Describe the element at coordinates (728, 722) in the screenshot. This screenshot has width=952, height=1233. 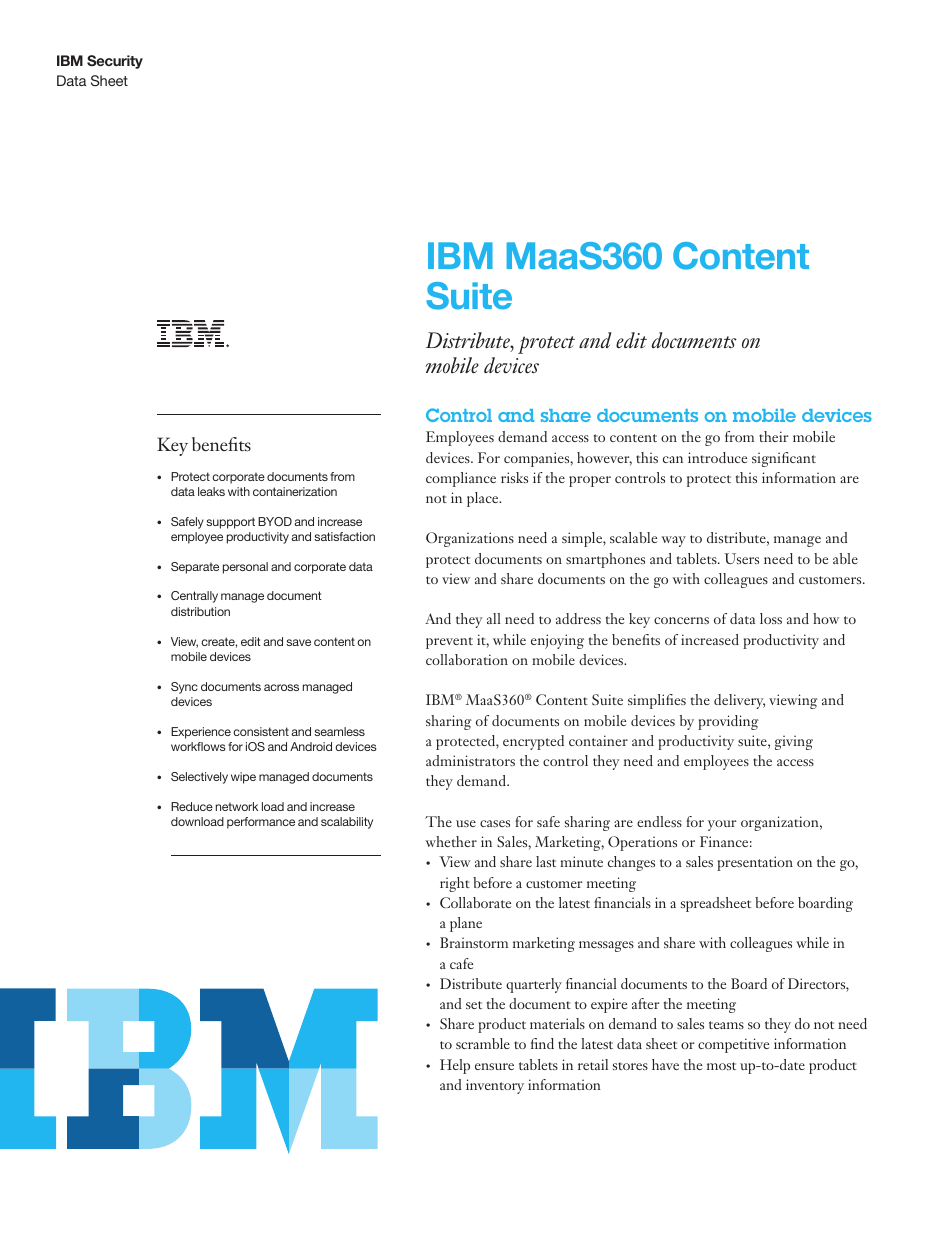
I see `providing` at that location.
